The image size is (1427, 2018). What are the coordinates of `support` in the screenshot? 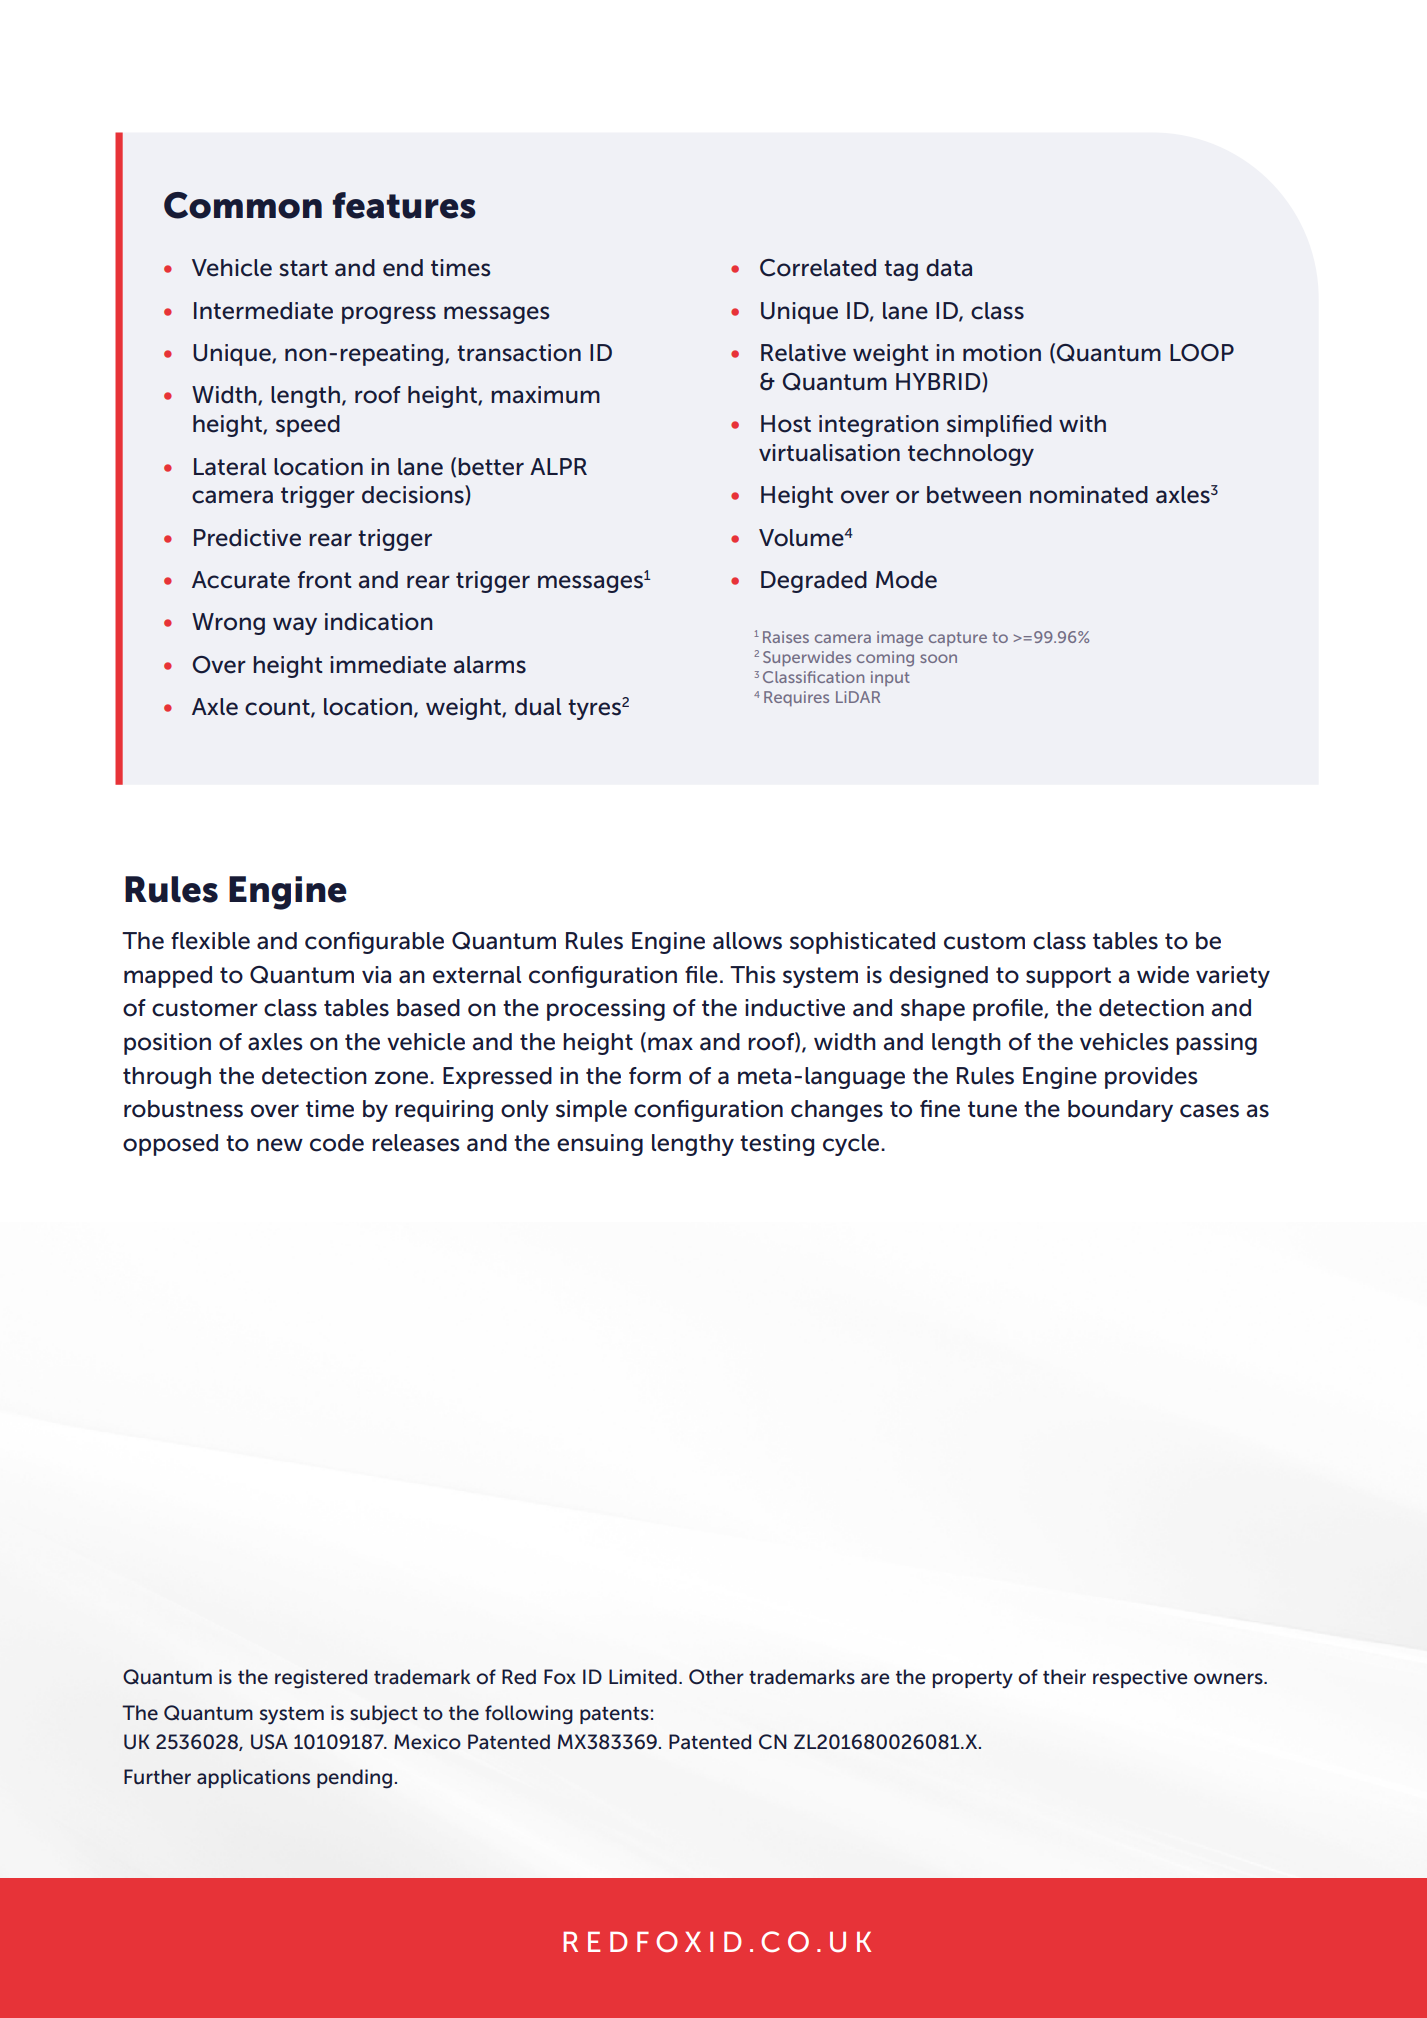 It's located at (1068, 977).
